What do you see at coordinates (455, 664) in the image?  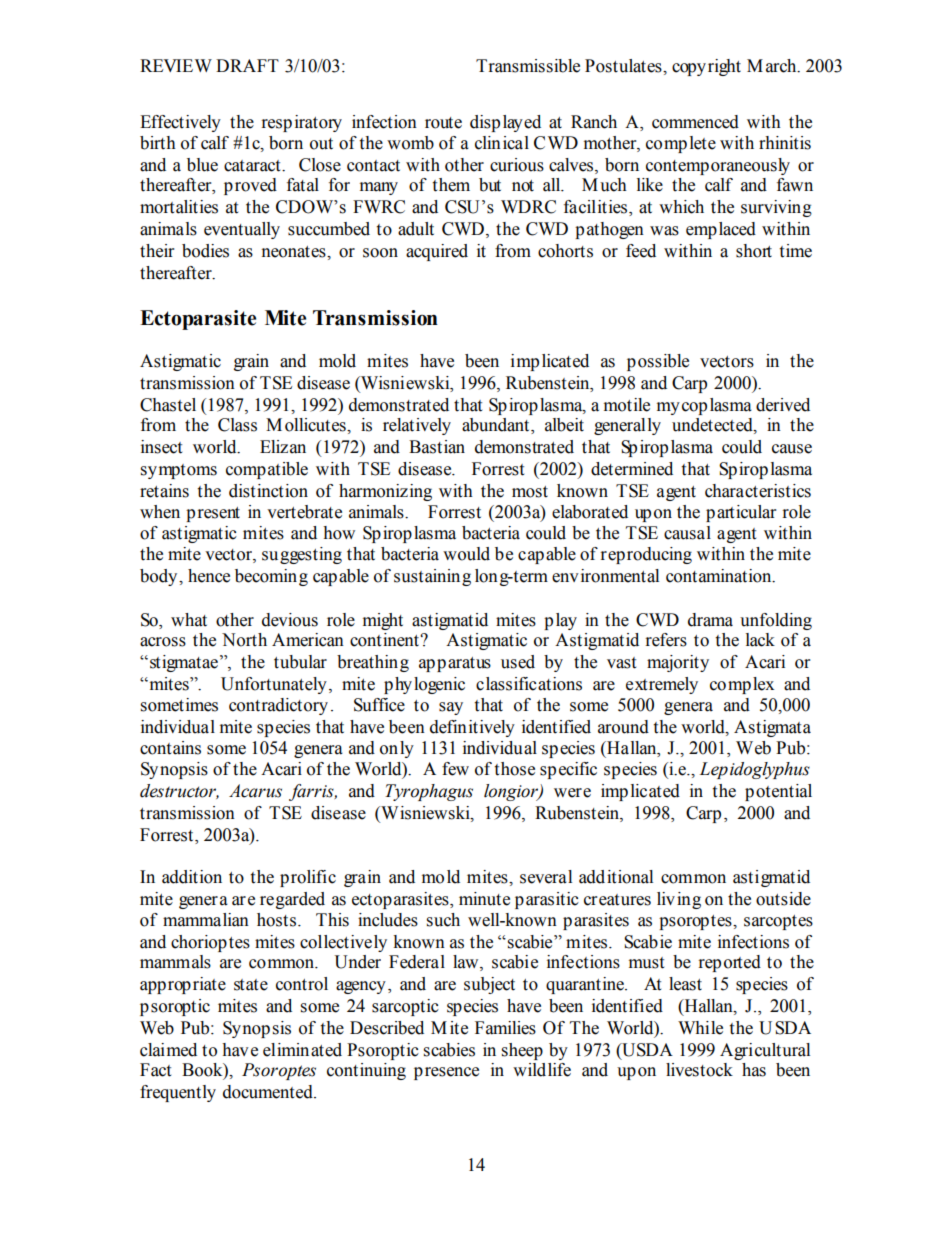 I see `apparatus` at bounding box center [455, 664].
